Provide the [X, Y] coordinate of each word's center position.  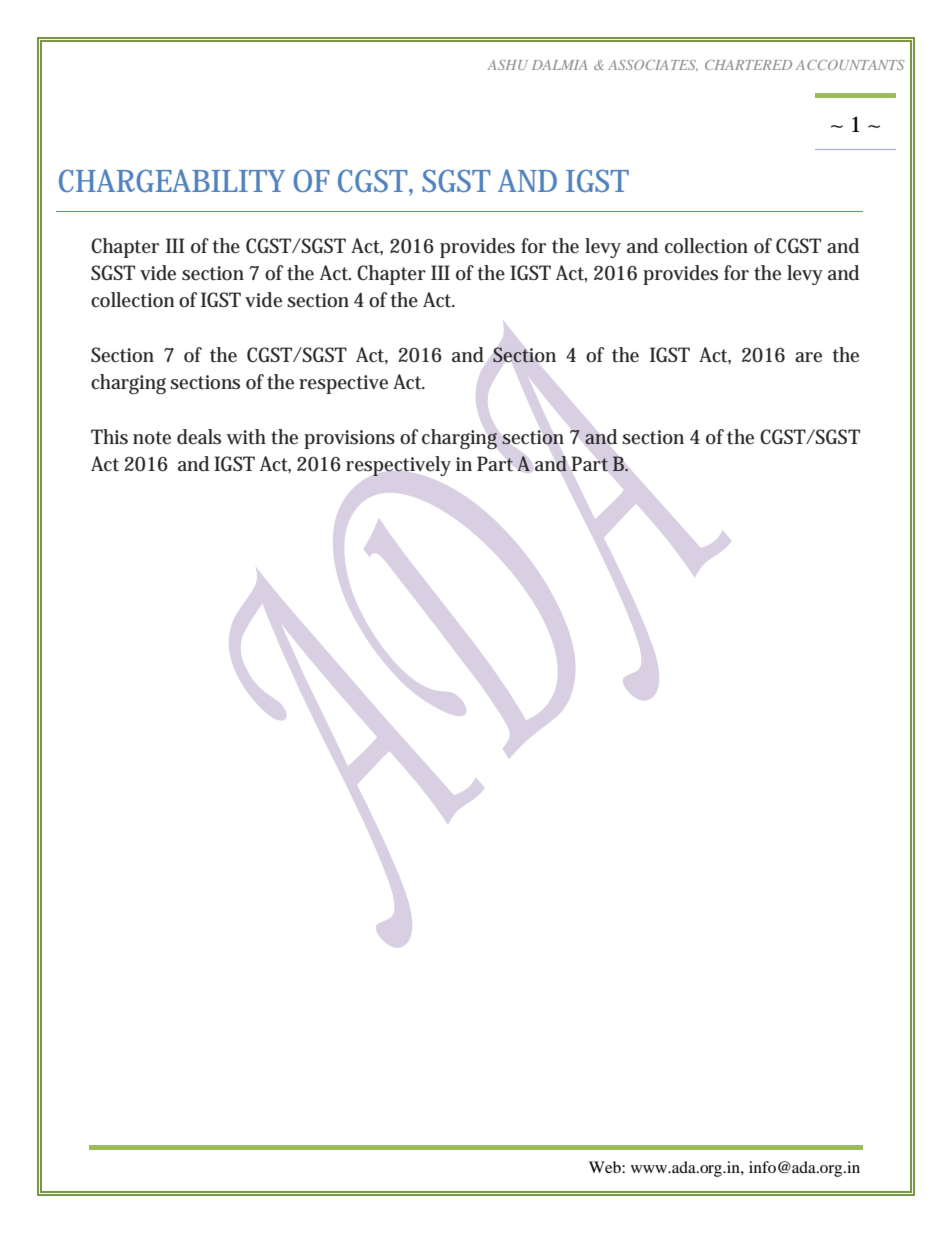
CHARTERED [748, 65]
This [109, 437]
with [246, 437]
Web [606, 1167]
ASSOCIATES [653, 65]
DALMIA [559, 65]
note [152, 438]
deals [199, 437]
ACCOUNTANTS [850, 65]
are [808, 357]
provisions [349, 439]
